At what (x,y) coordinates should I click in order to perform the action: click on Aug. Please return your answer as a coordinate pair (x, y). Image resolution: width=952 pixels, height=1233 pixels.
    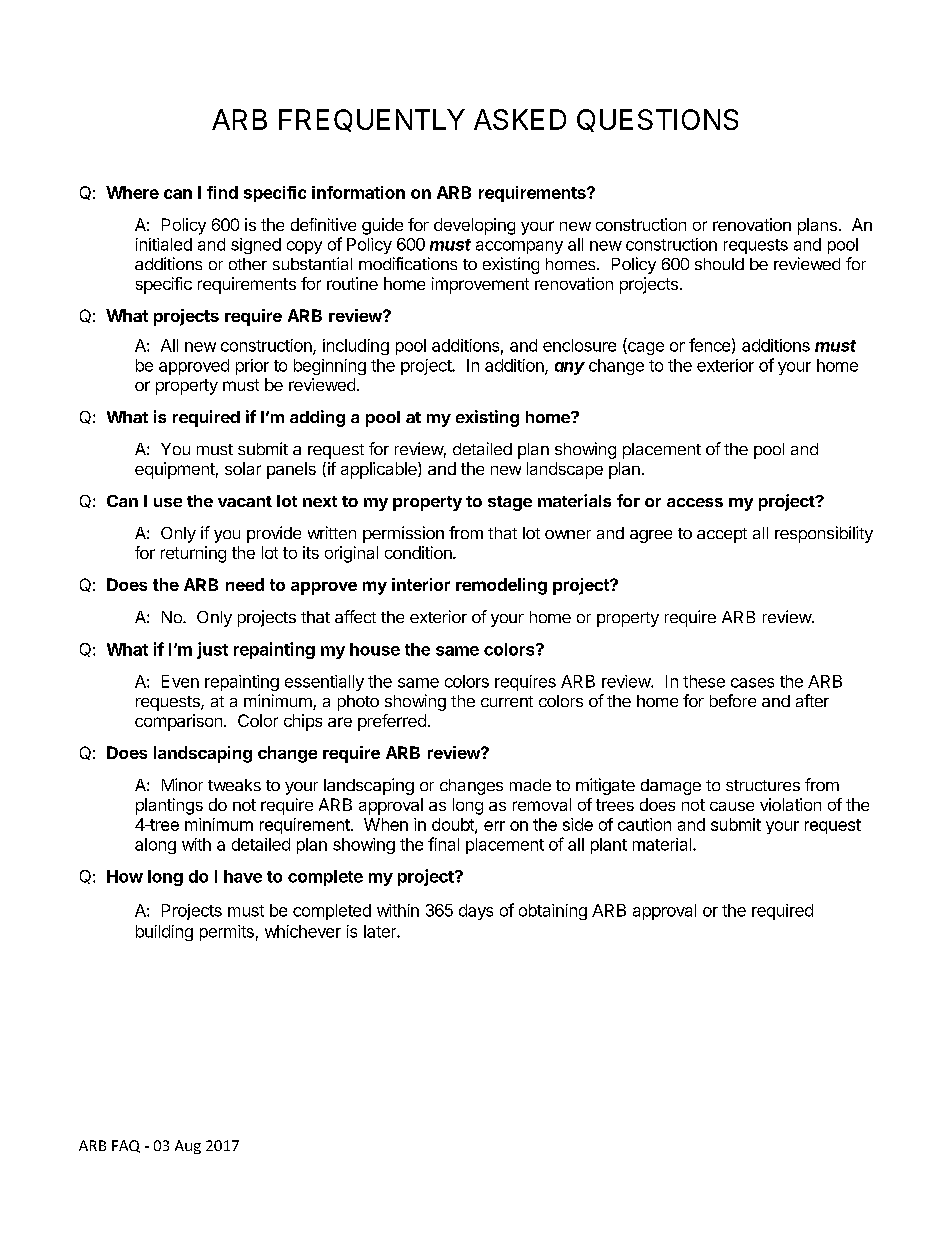
    Looking at the image, I should click on (188, 1147).
